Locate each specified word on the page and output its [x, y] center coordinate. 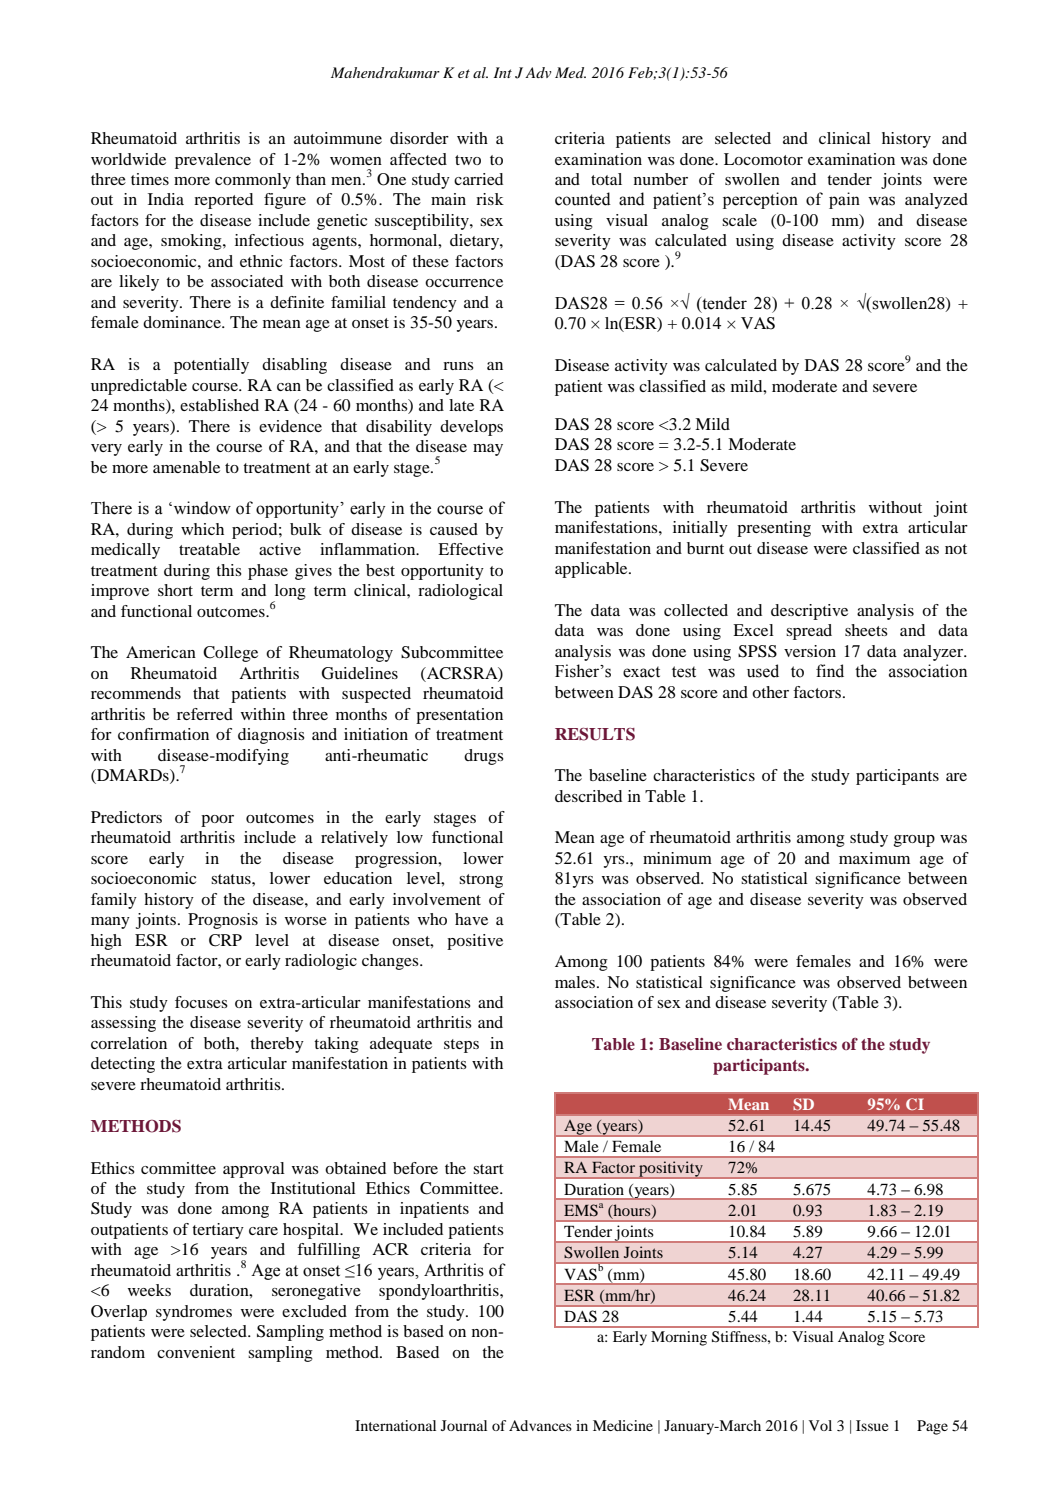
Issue [872, 1425]
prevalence [213, 161]
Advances [540, 1425]
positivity [671, 1170]
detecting [123, 1065]
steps [461, 1046]
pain [844, 200]
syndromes [194, 1313]
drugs [484, 757]
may [488, 450]
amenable [186, 467]
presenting [774, 529]
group [914, 841]
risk [490, 199]
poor [217, 821]
